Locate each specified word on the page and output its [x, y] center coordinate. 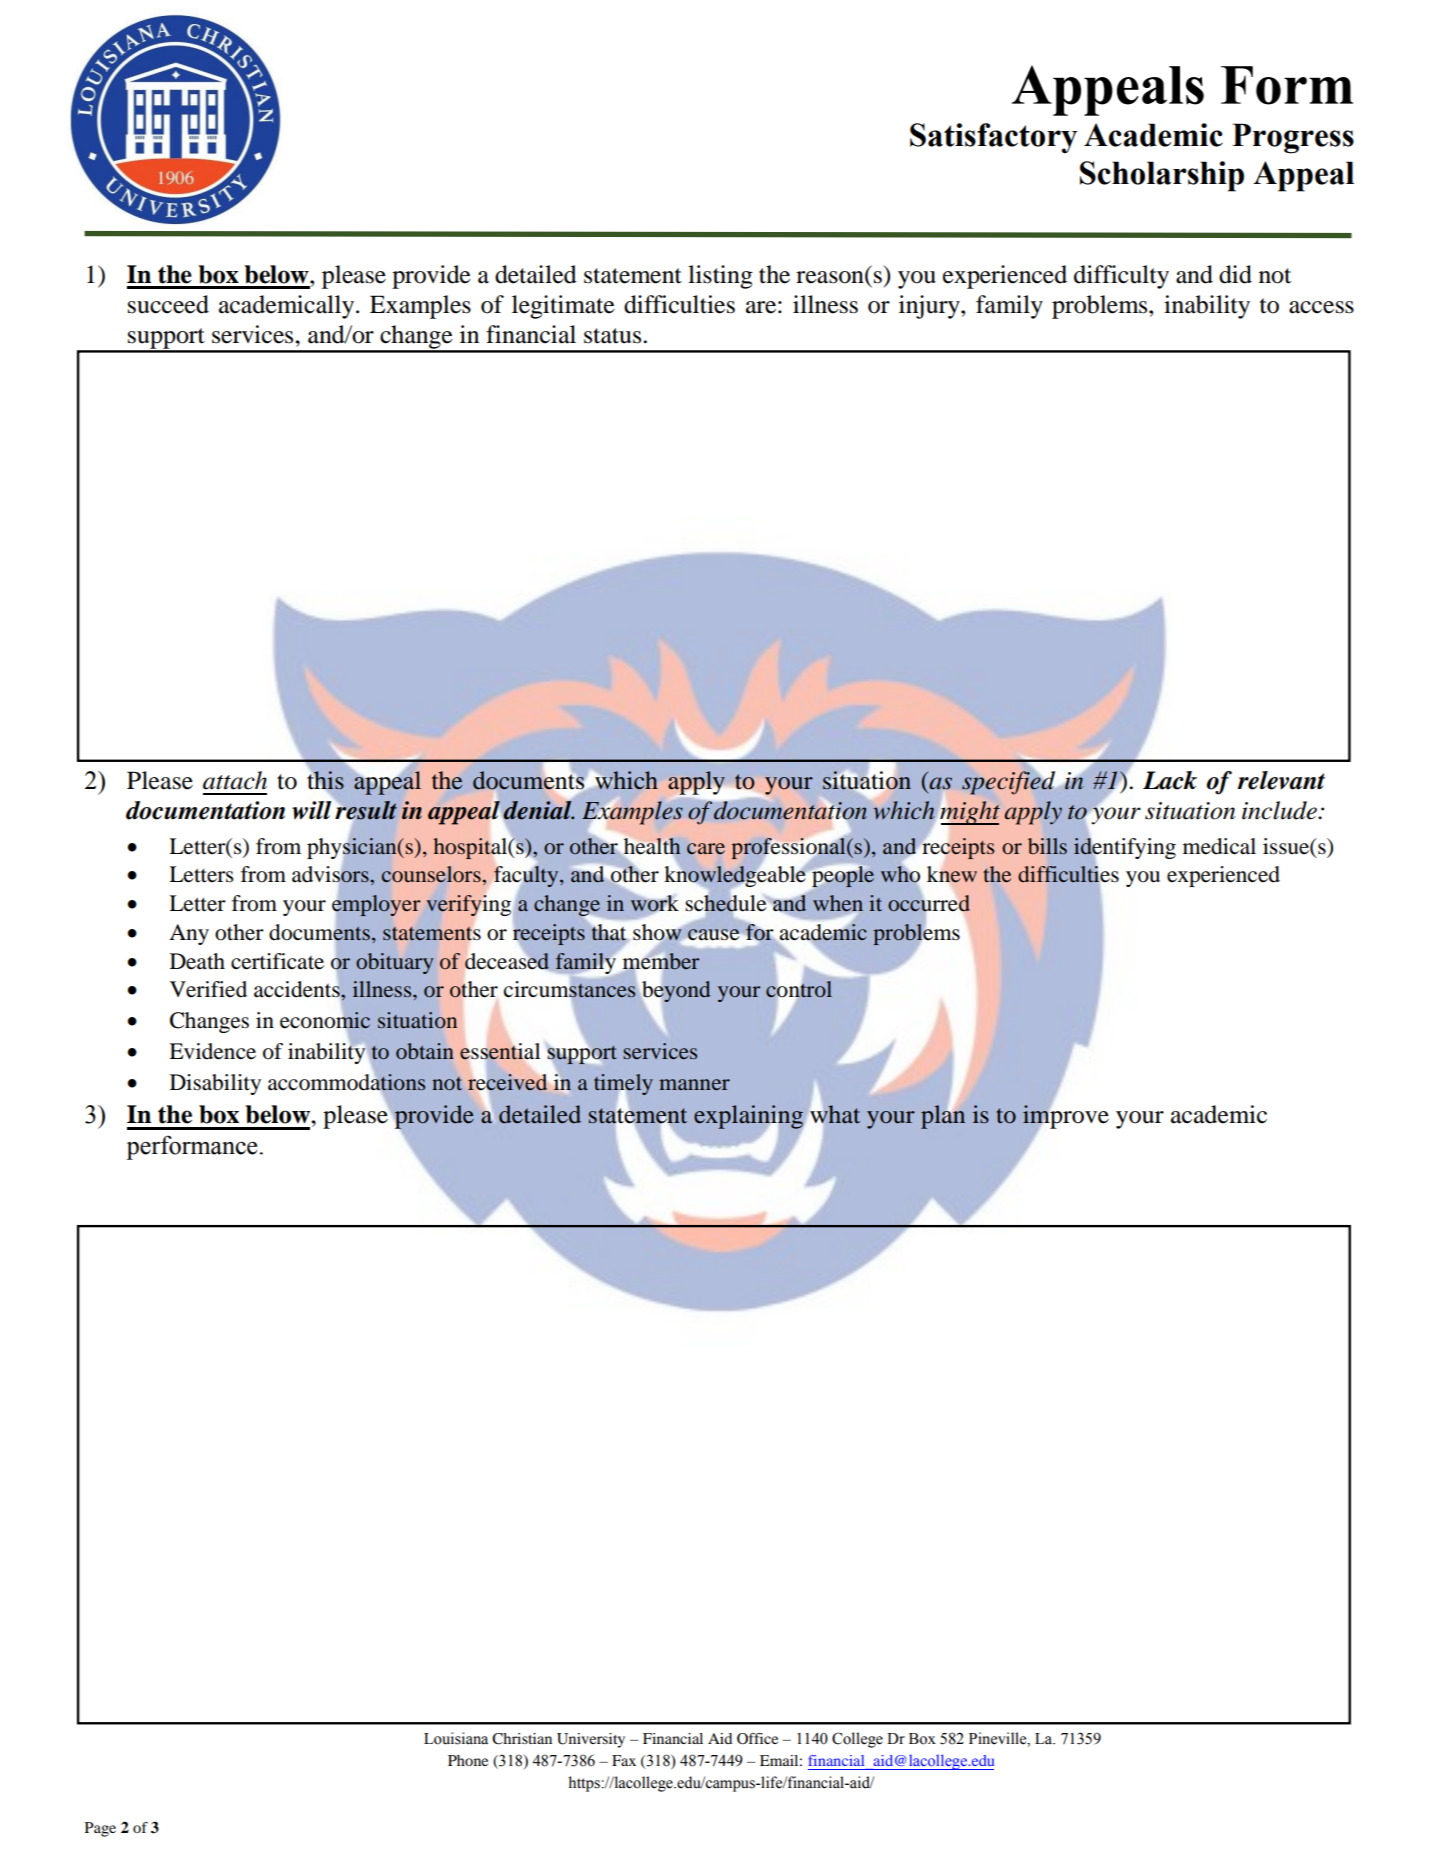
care [706, 849]
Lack [1170, 780]
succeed [168, 304]
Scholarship [1162, 176]
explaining [749, 1118]
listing [720, 277]
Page [100, 1829]
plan [943, 1116]
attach [235, 780]
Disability [215, 1084]
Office [757, 1739]
